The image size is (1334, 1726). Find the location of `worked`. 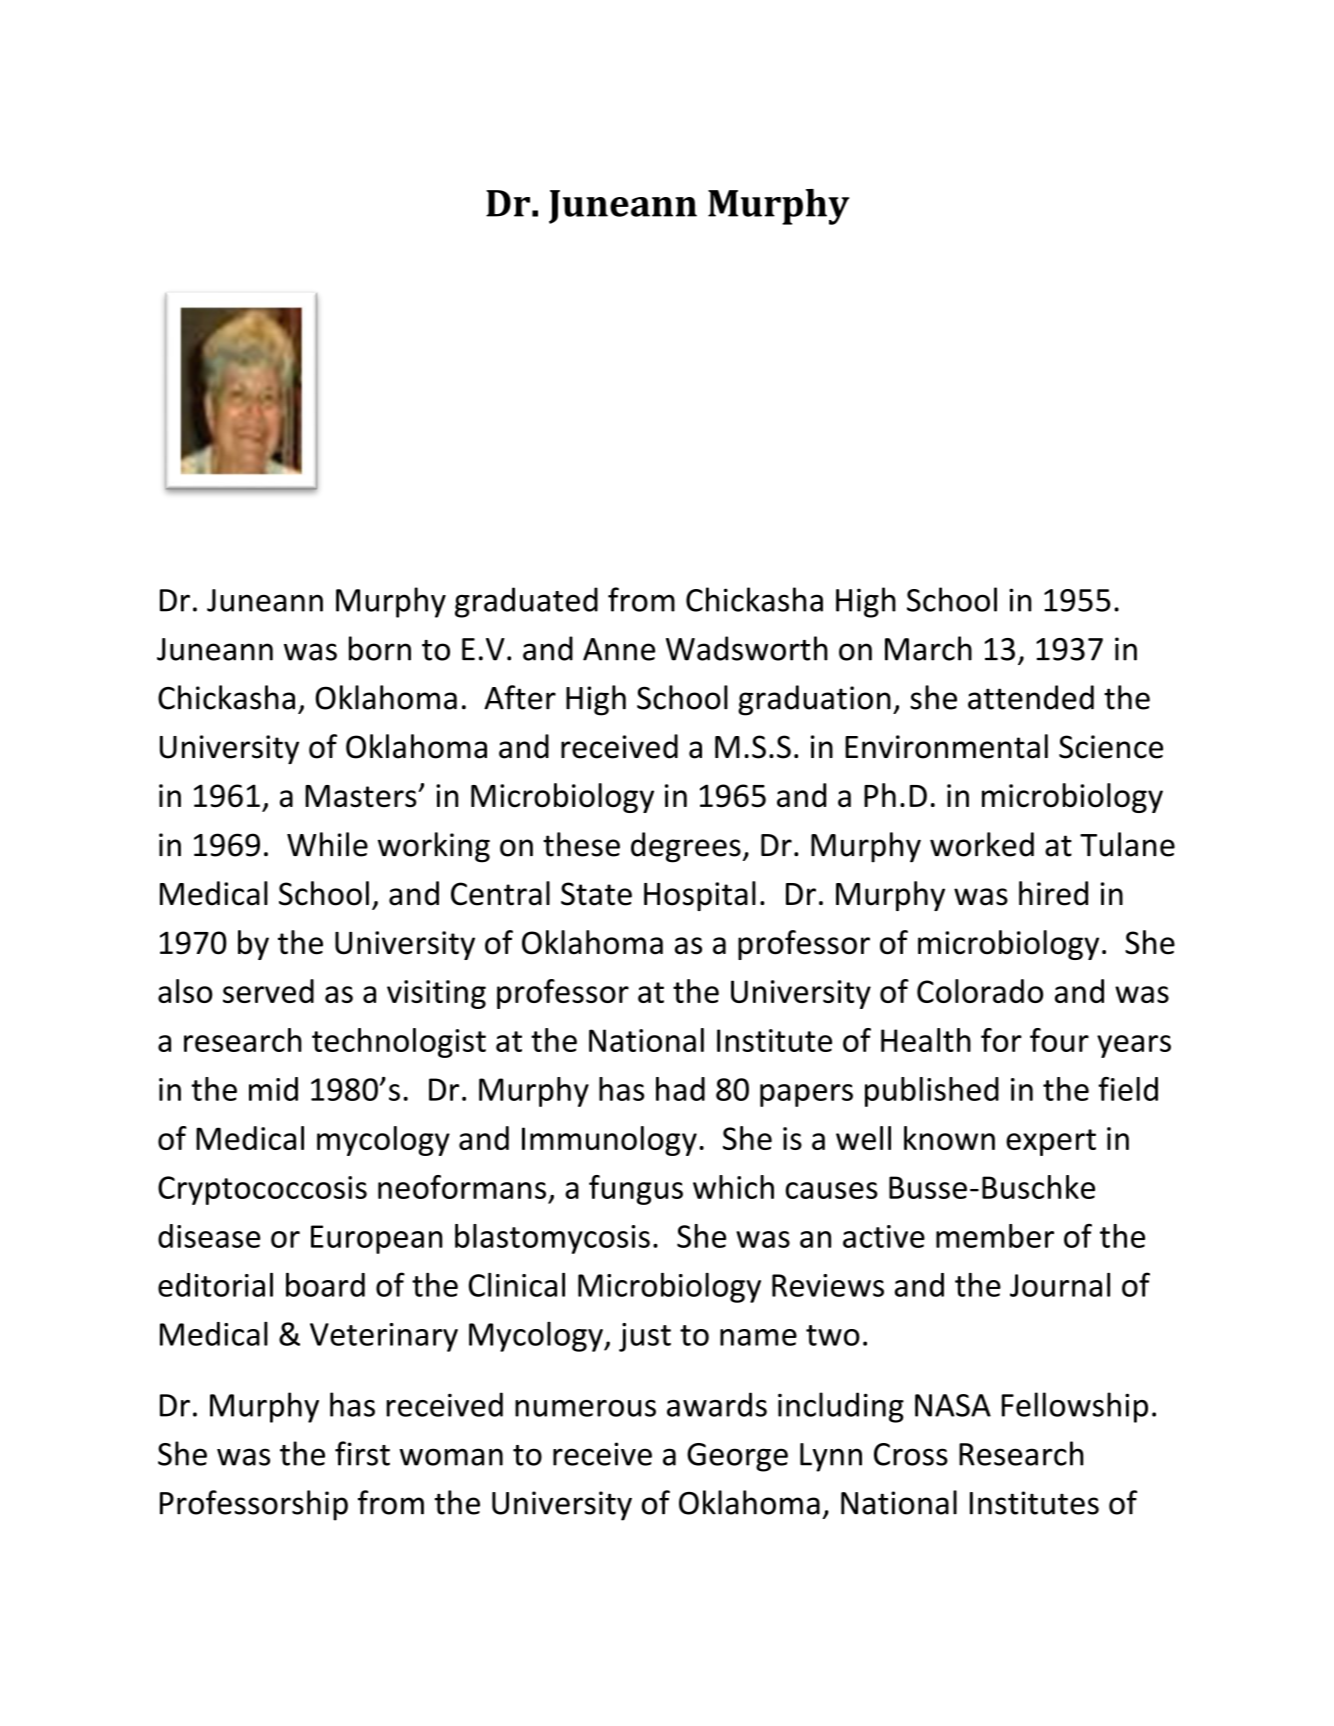

worked is located at coordinates (982, 844).
